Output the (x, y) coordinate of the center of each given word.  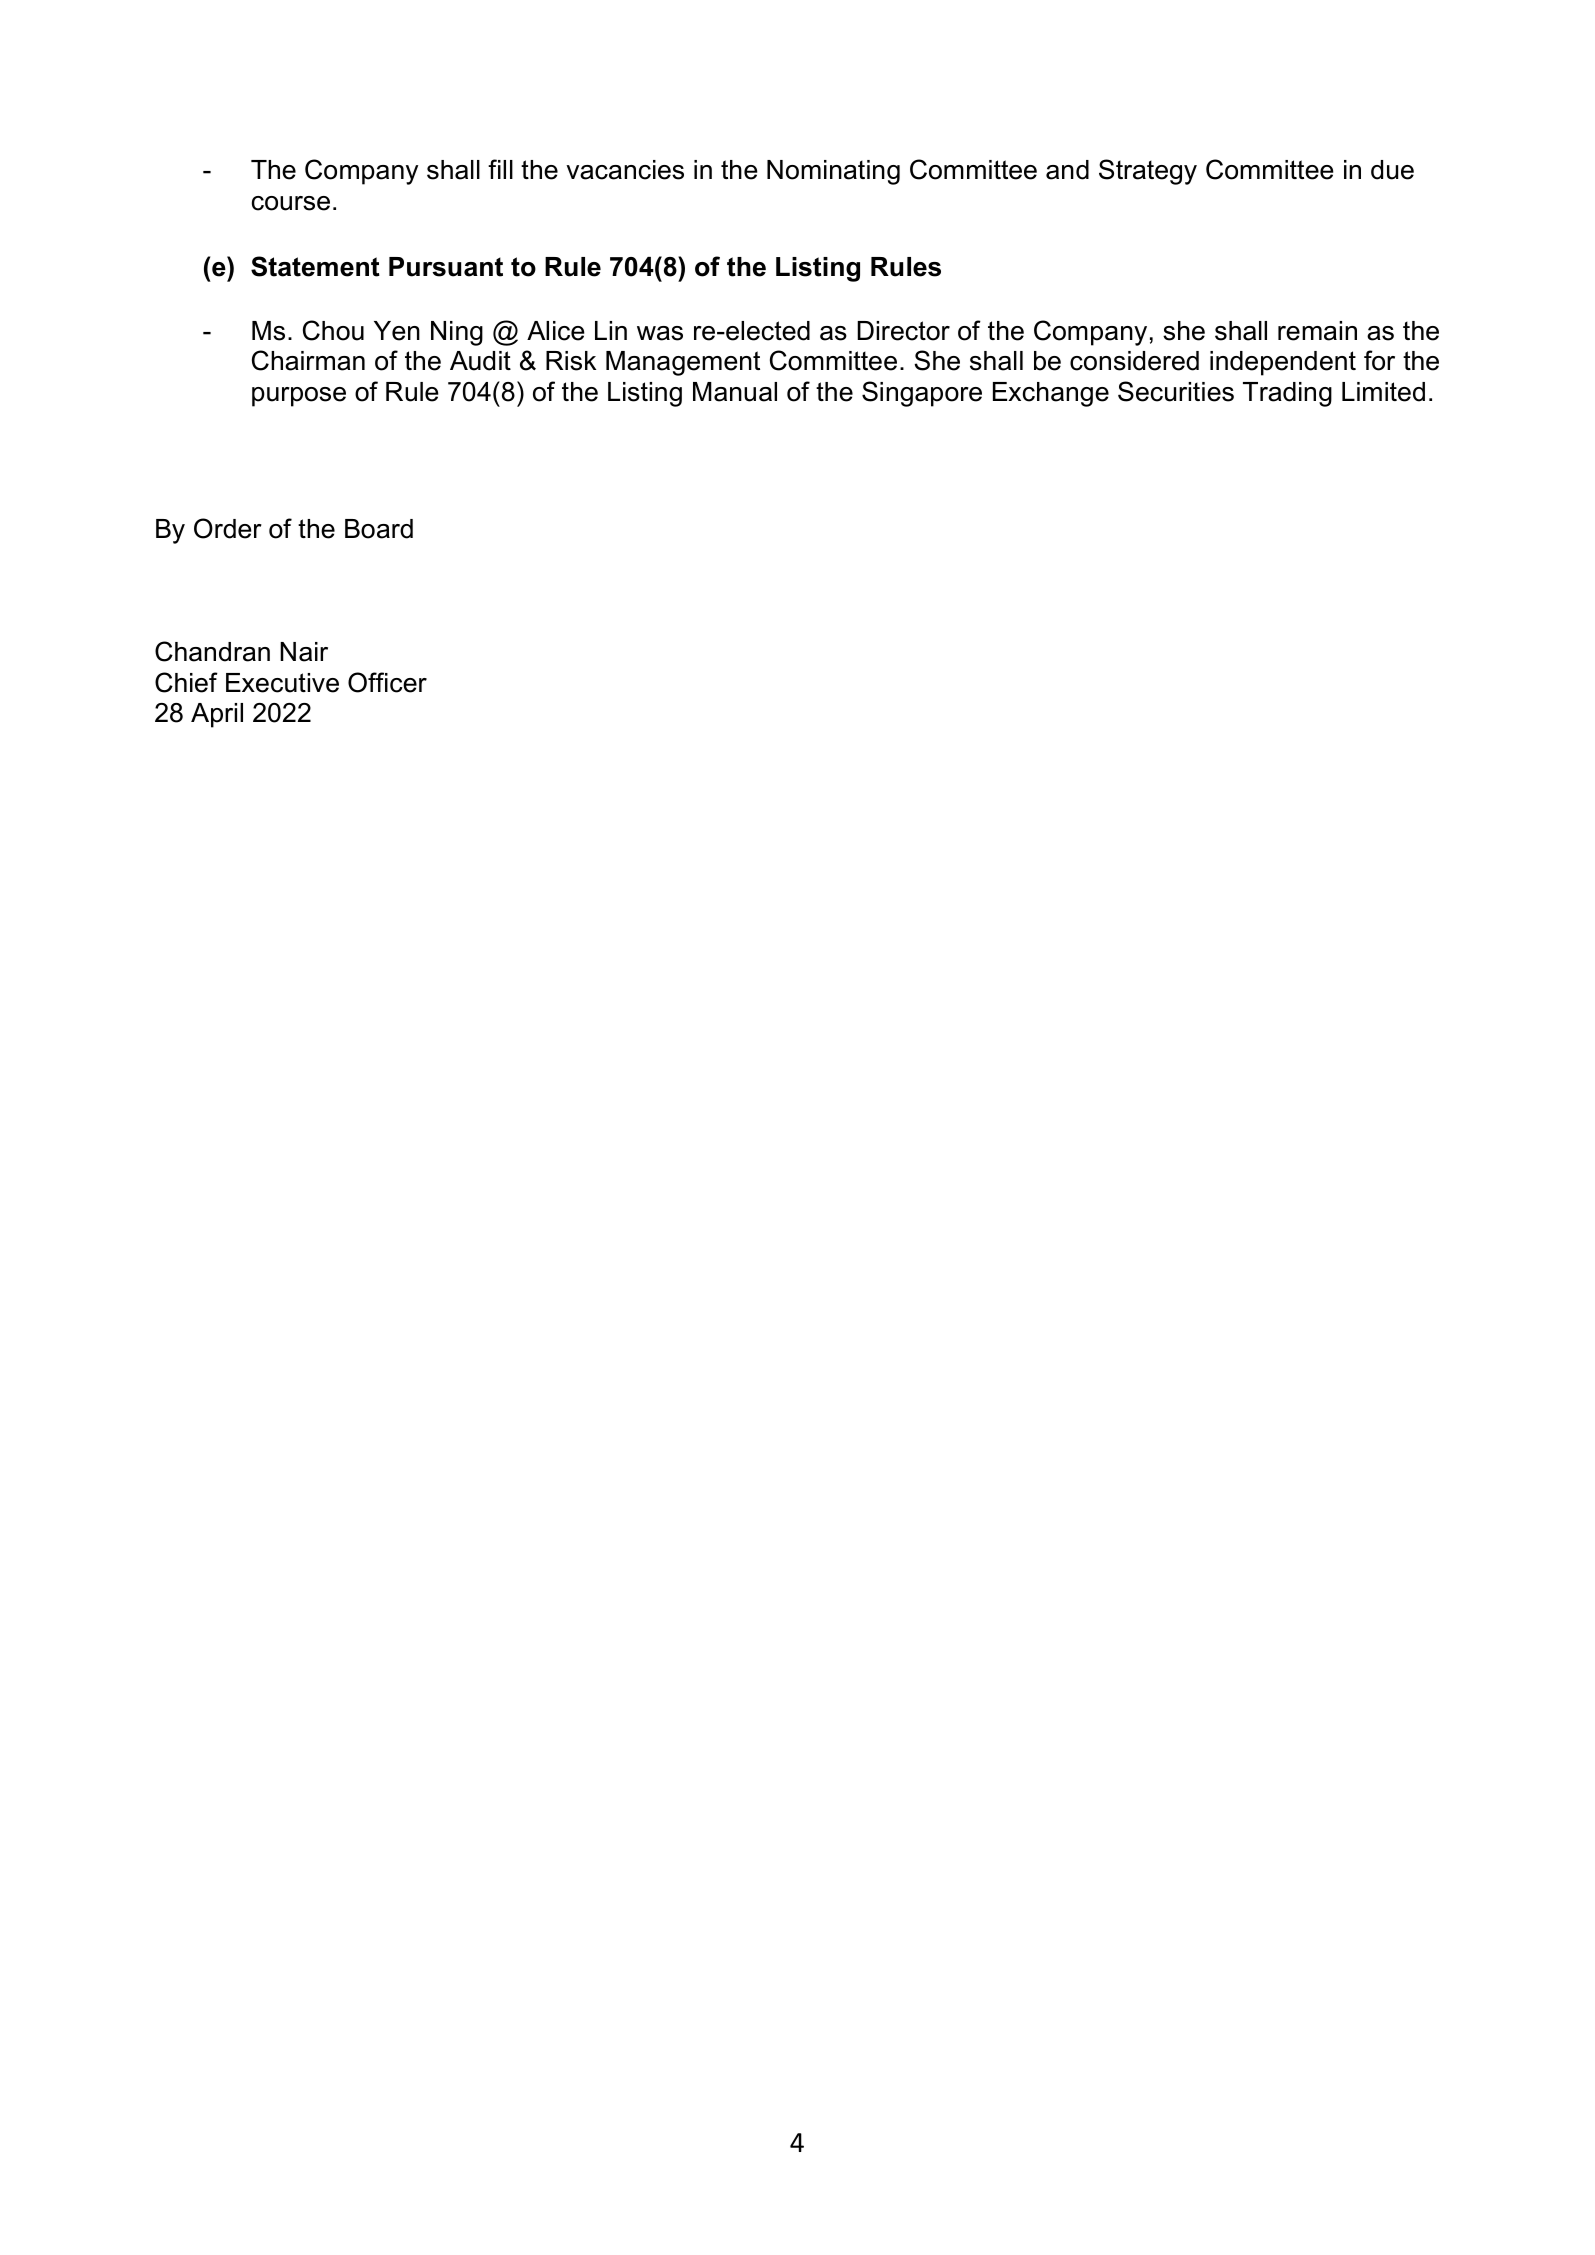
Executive (282, 683)
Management (683, 363)
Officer (387, 682)
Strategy (1148, 172)
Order (228, 528)
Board (379, 529)
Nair (304, 652)
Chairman (308, 360)
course (291, 203)
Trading (1287, 394)
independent (1283, 363)
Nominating (833, 172)
